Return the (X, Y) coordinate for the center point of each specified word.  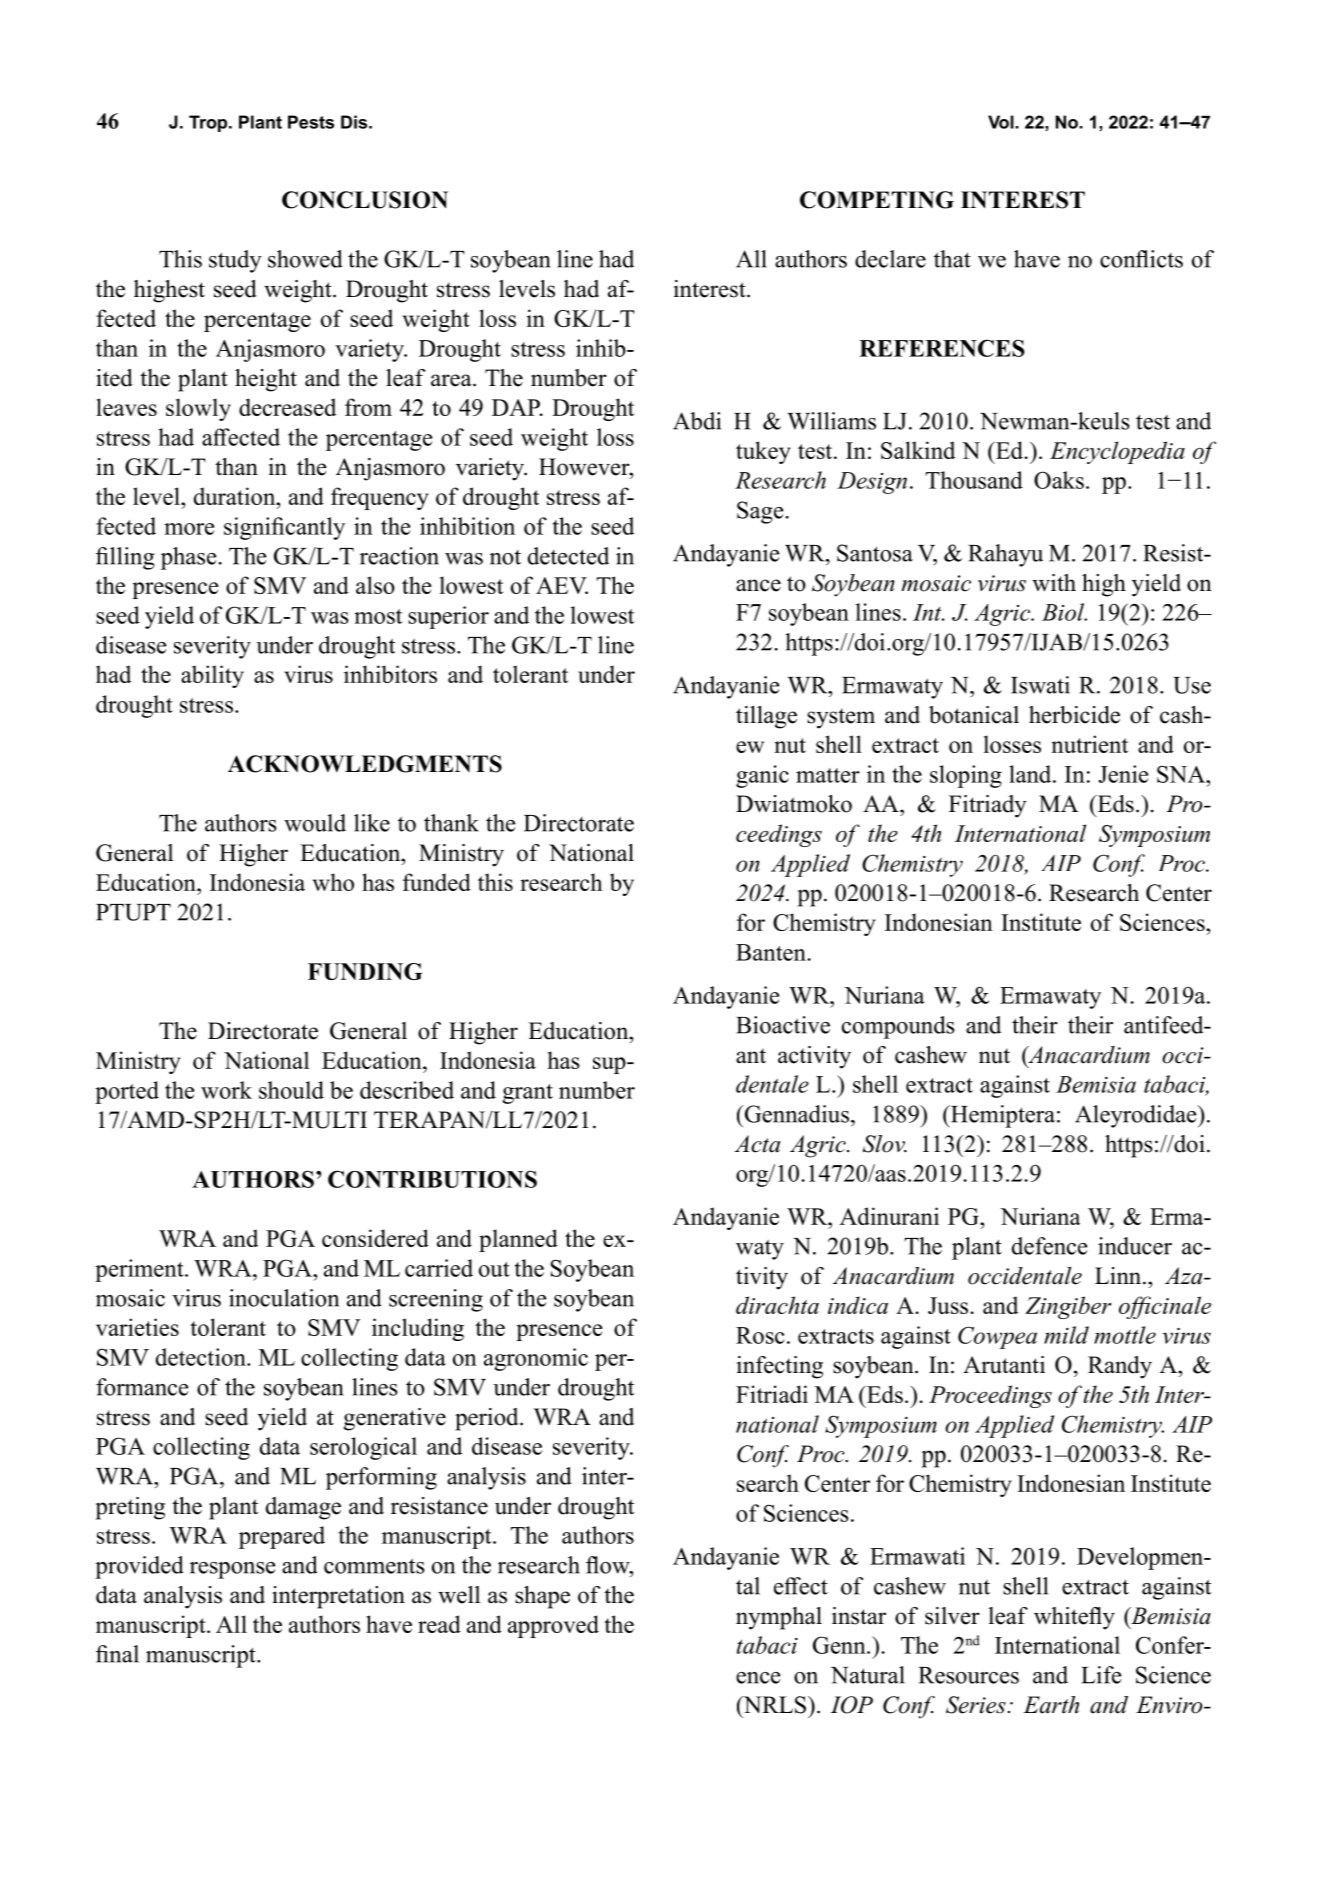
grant (527, 1094)
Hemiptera (1001, 1116)
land (1031, 774)
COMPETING (877, 200)
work (226, 1090)
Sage (760, 512)
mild (1066, 1335)
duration (236, 496)
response (233, 1570)
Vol (1002, 122)
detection (202, 1357)
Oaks (1059, 480)
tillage (766, 717)
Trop (209, 123)
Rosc (760, 1335)
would (315, 823)
